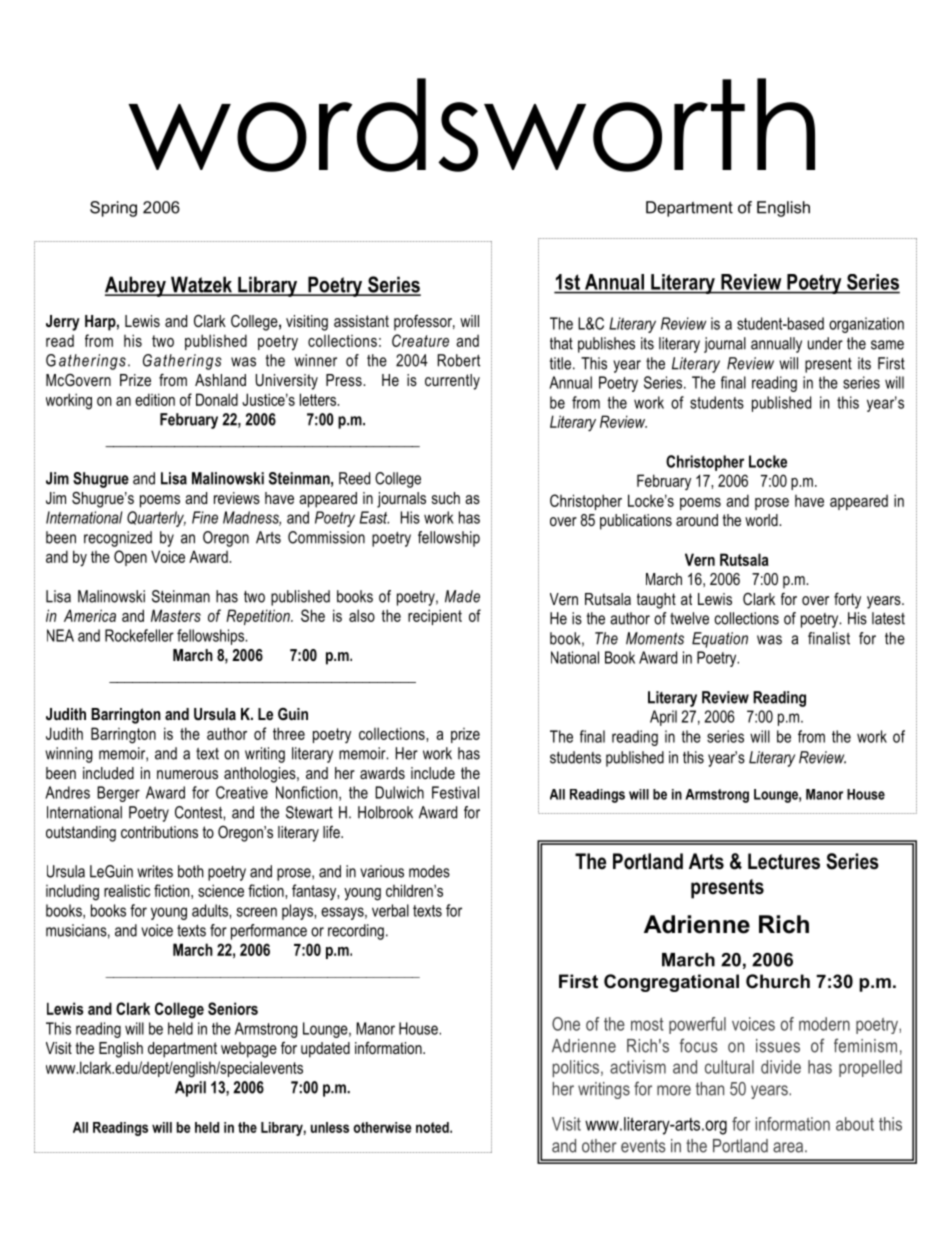 Image resolution: width=952 pixels, height=1233 pixels. What do you see at coordinates (155, 871) in the document?
I see `writes` at bounding box center [155, 871].
